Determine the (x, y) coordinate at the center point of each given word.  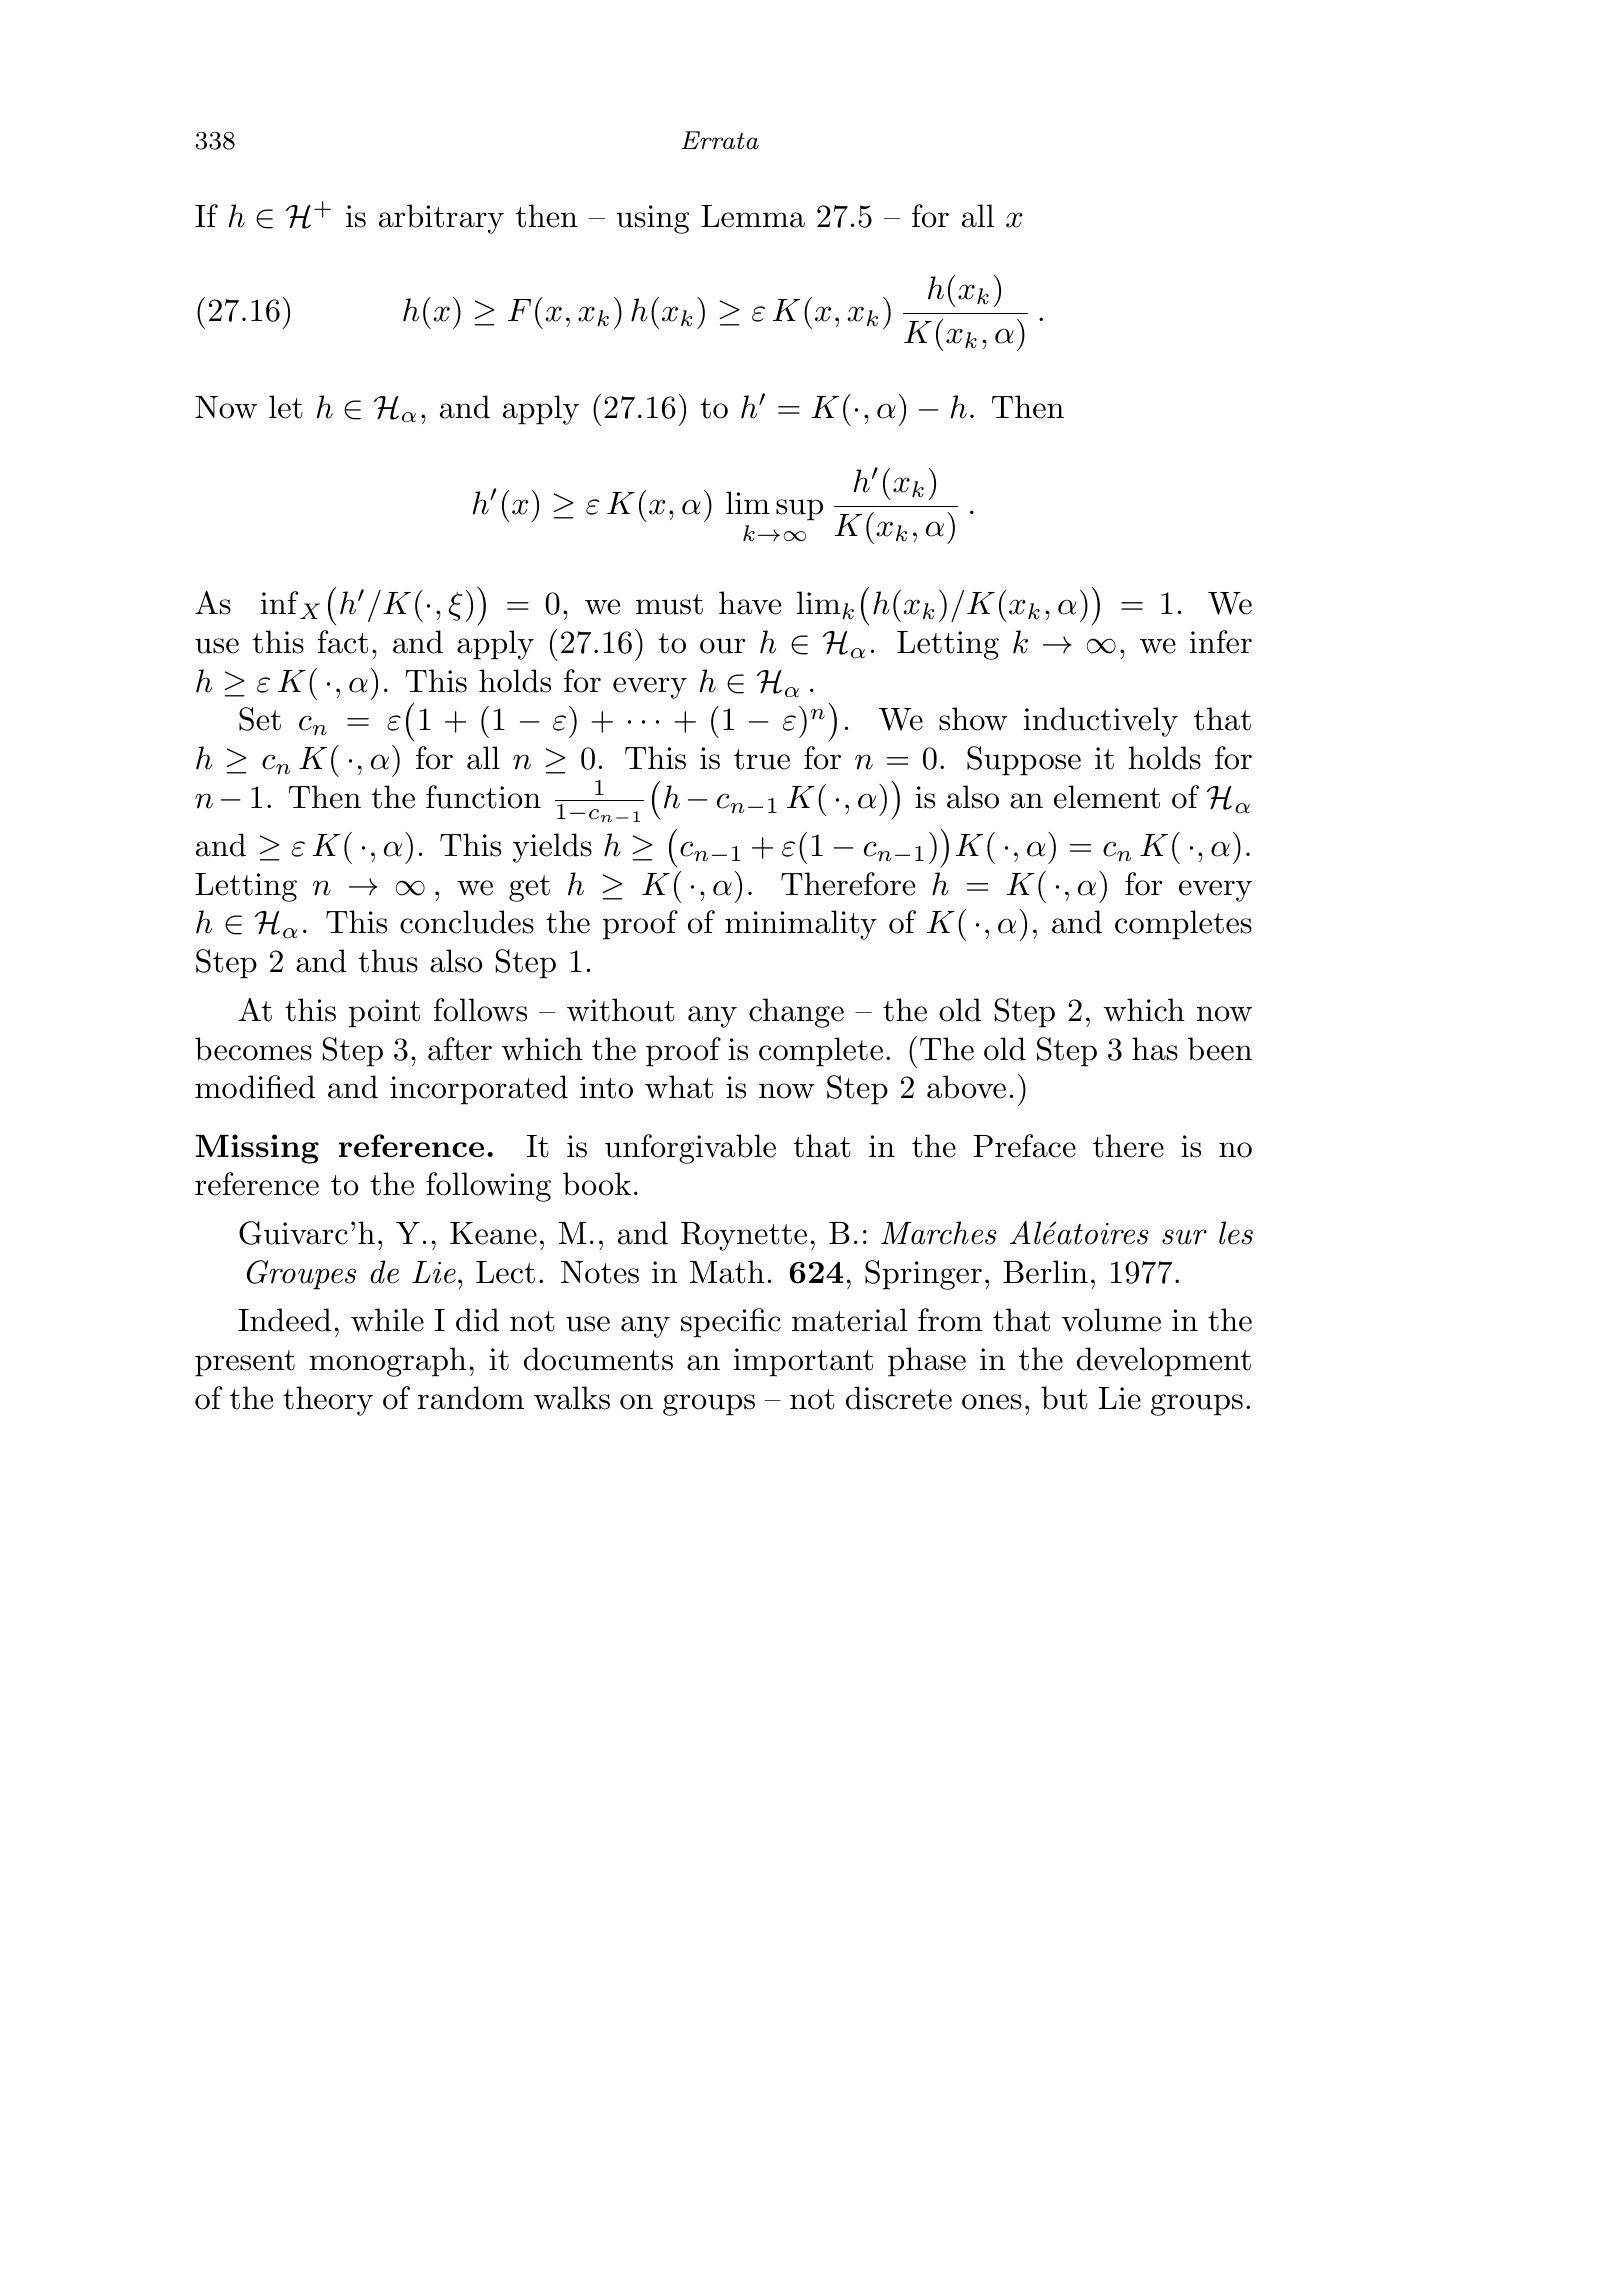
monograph (388, 1362)
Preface (1024, 1146)
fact (343, 642)
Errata (720, 140)
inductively (1101, 722)
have (750, 603)
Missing (257, 1149)
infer (1221, 642)
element (1107, 797)
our (722, 646)
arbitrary (441, 219)
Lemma (753, 216)
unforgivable (690, 1149)
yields (552, 848)
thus (388, 961)
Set (260, 719)
